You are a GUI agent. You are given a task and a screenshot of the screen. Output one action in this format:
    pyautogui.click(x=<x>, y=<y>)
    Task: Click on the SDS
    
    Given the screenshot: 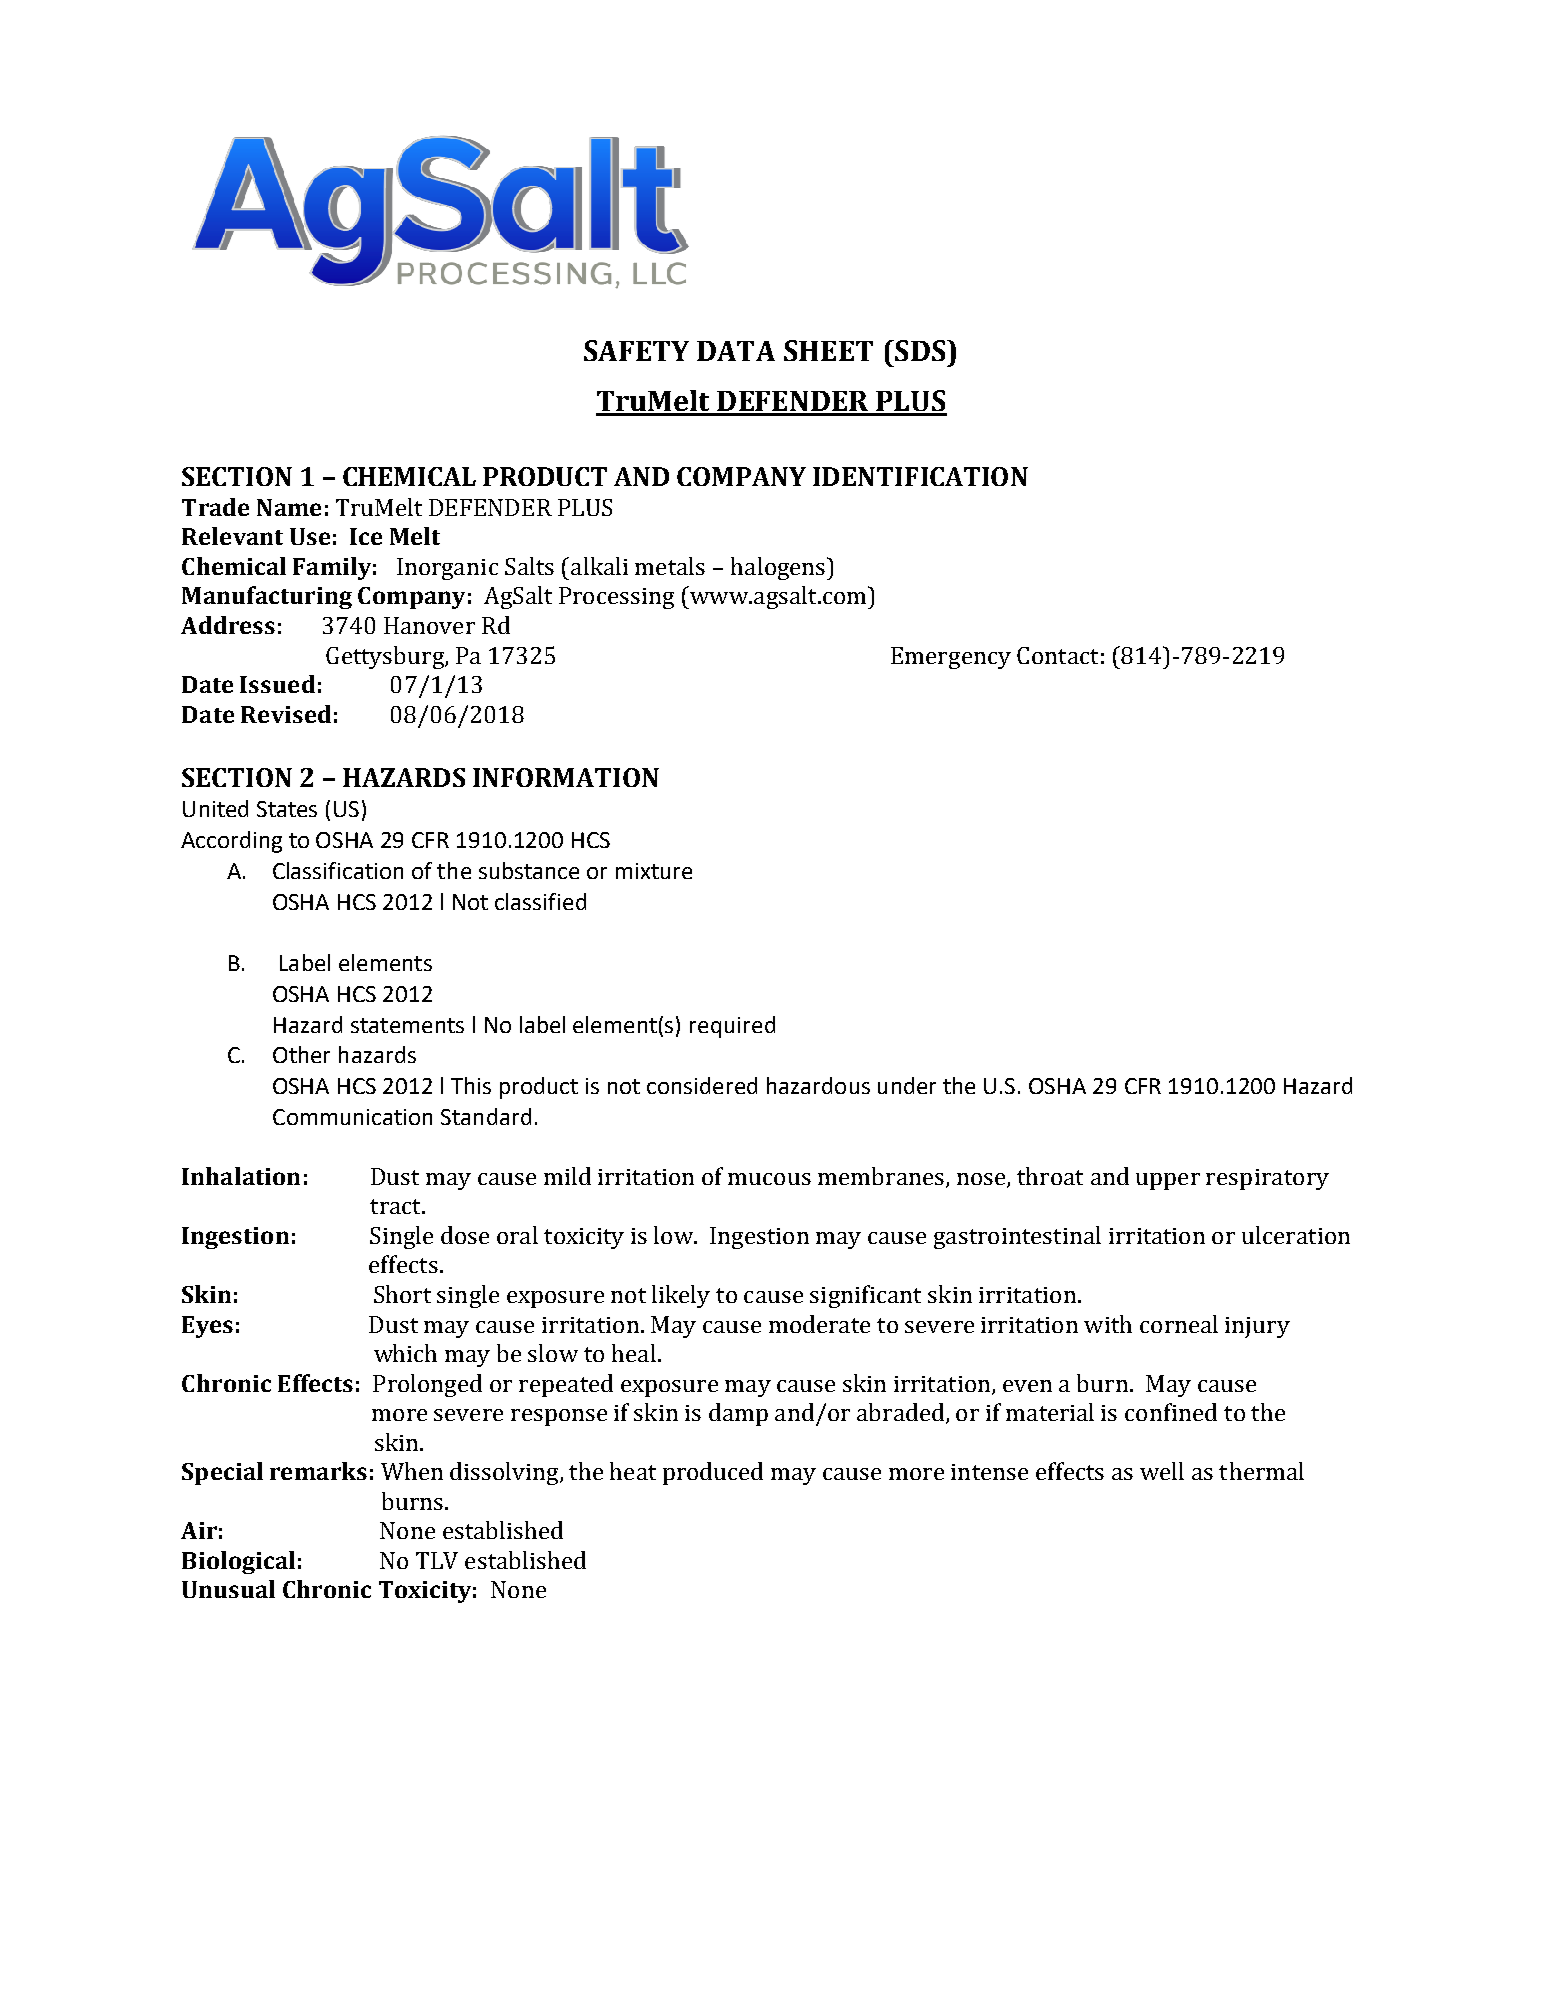 What is the action you would take?
    pyautogui.click(x=920, y=350)
